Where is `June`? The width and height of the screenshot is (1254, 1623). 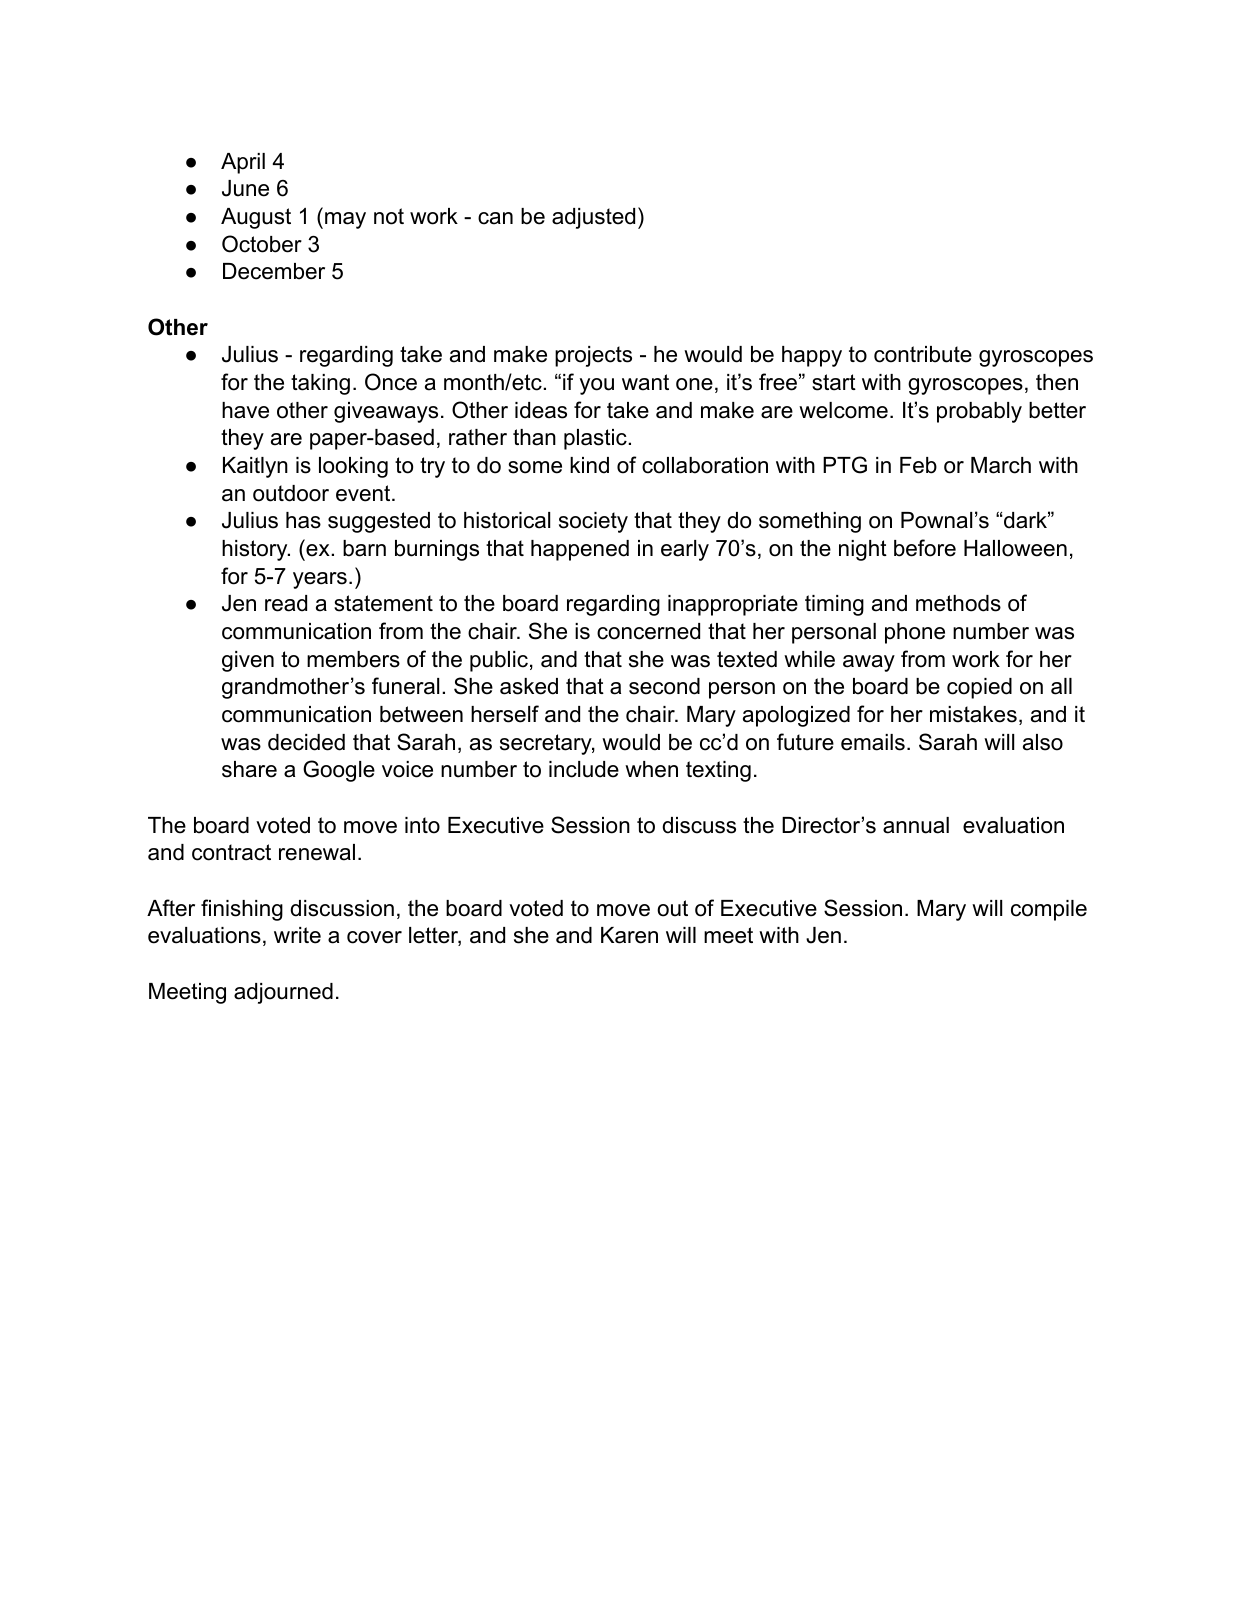
June is located at coordinates (245, 188).
